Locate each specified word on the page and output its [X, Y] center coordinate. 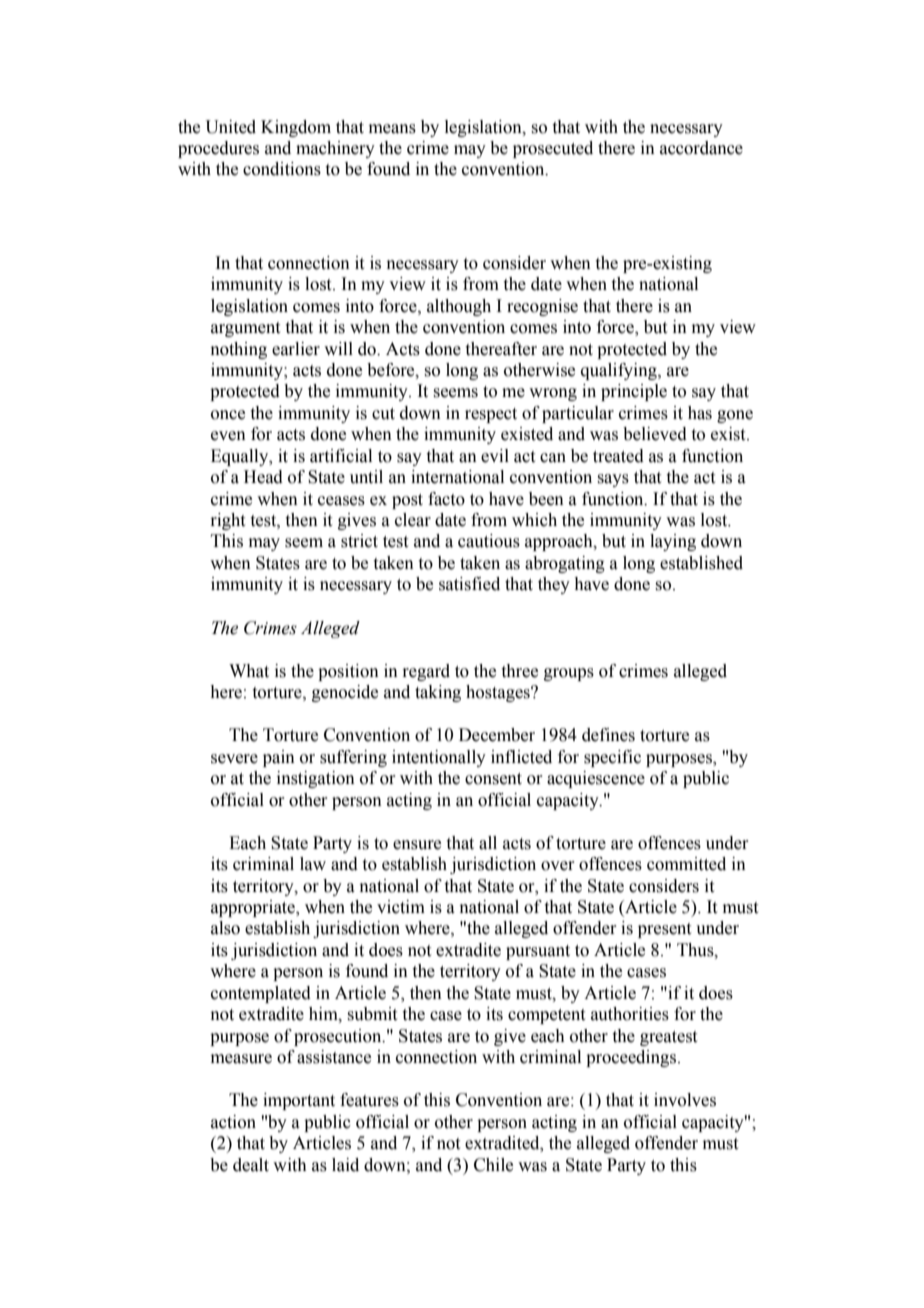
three [520, 671]
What [249, 671]
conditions [282, 169]
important [299, 1101]
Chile [493, 1165]
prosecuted [553, 149]
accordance [701, 148]
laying [673, 542]
